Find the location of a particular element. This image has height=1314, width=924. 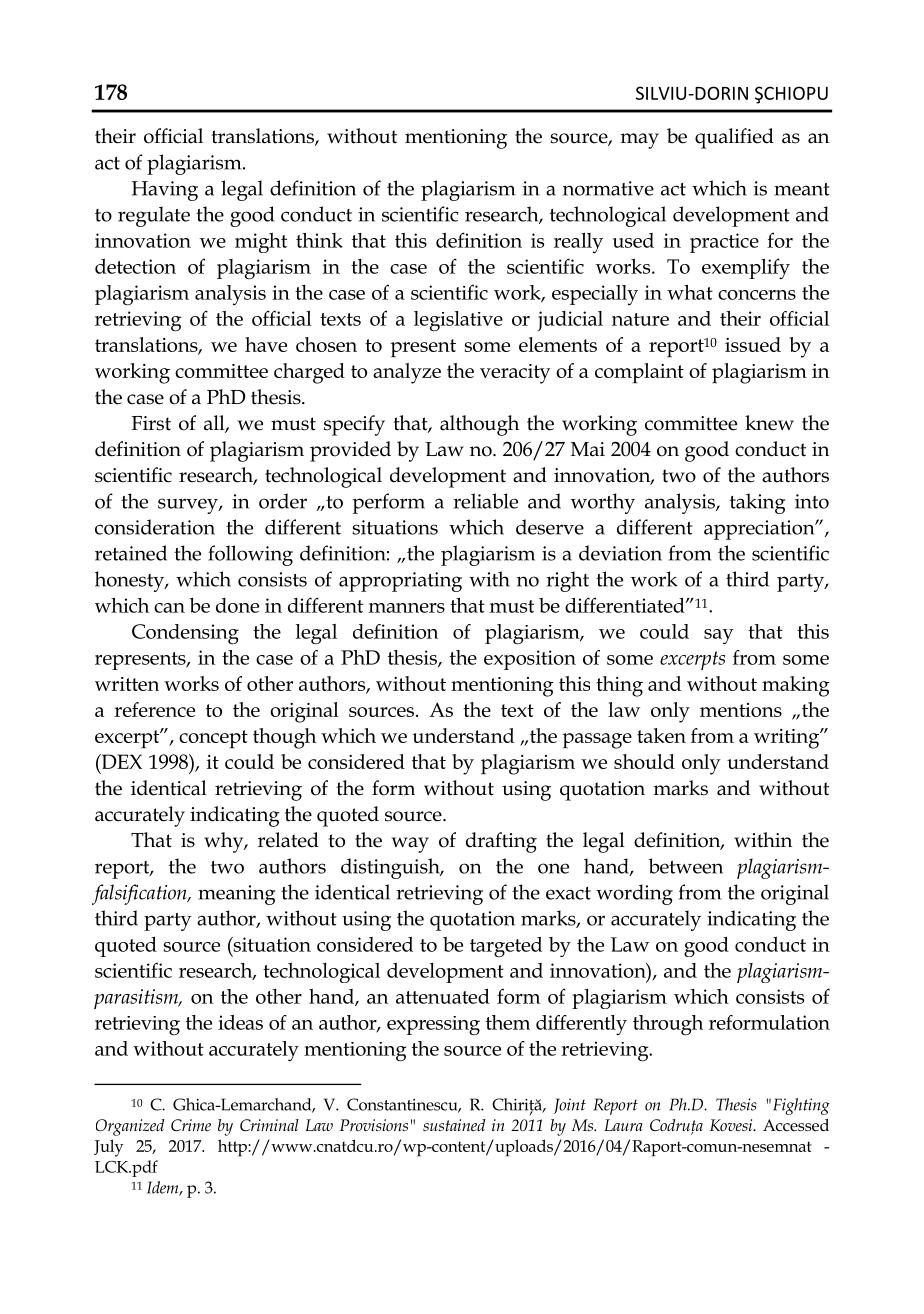

drafting is located at coordinates (501, 842).
